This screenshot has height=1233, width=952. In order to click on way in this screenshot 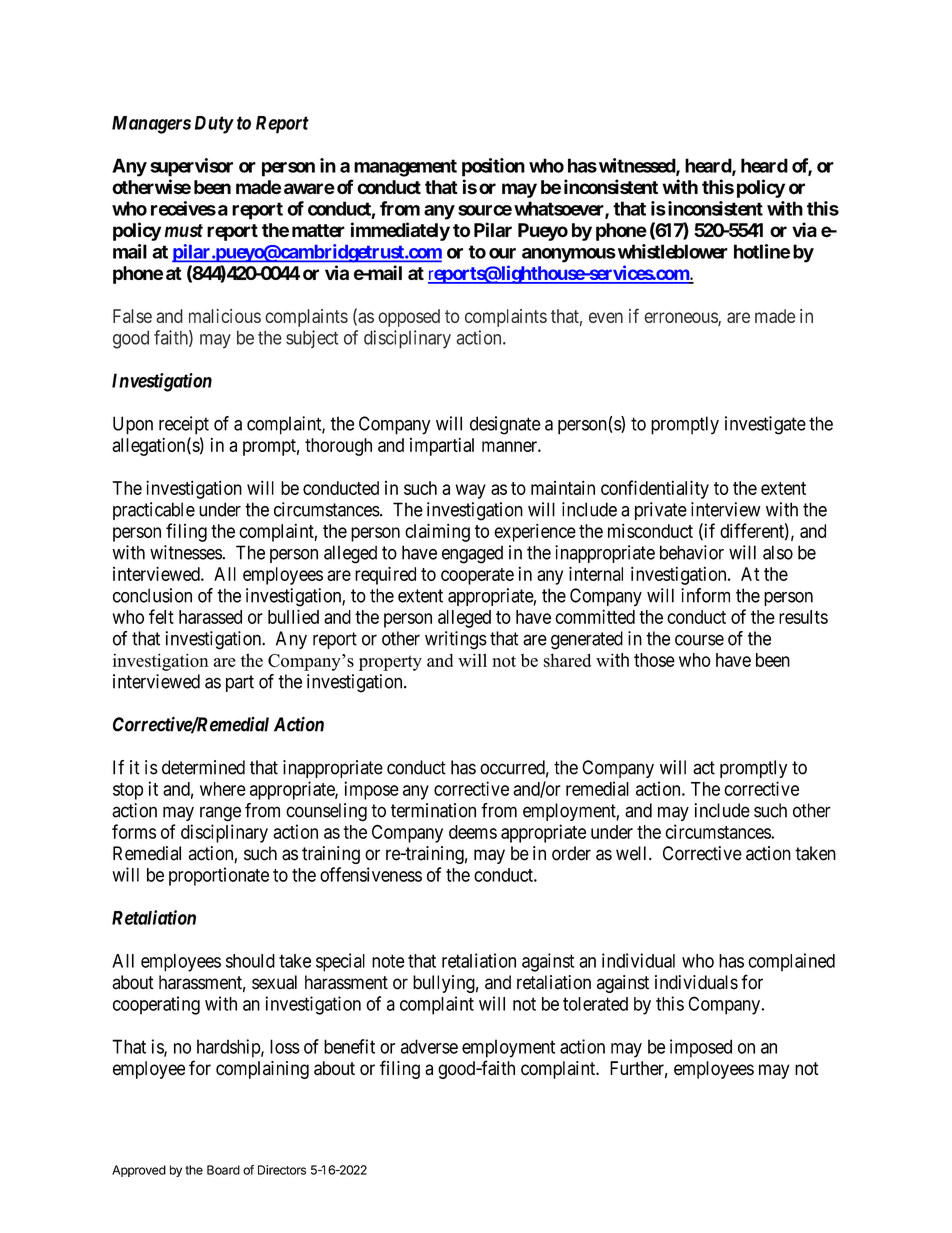, I will do `click(471, 491)`.
